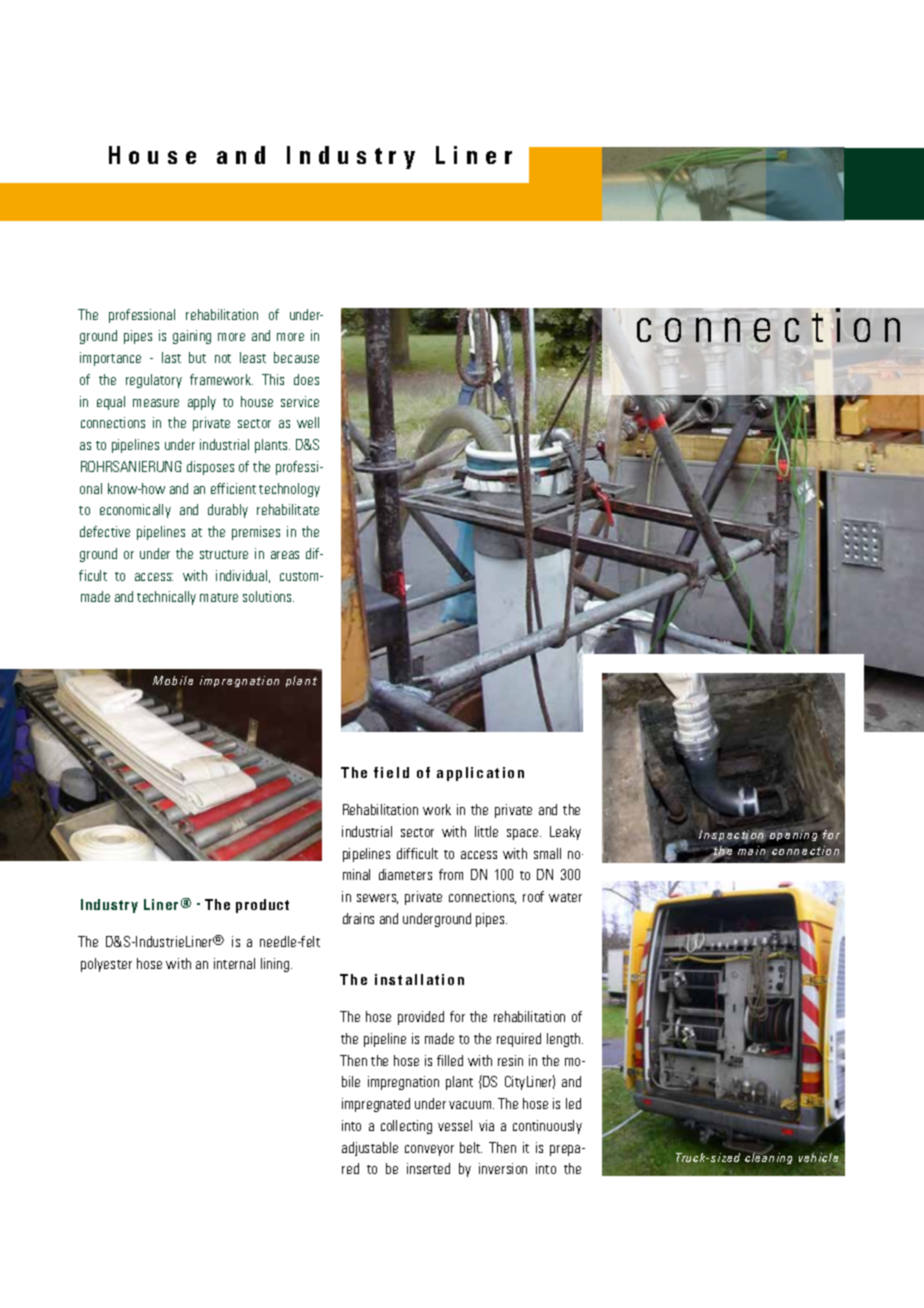  I want to click on but, so click(197, 357).
